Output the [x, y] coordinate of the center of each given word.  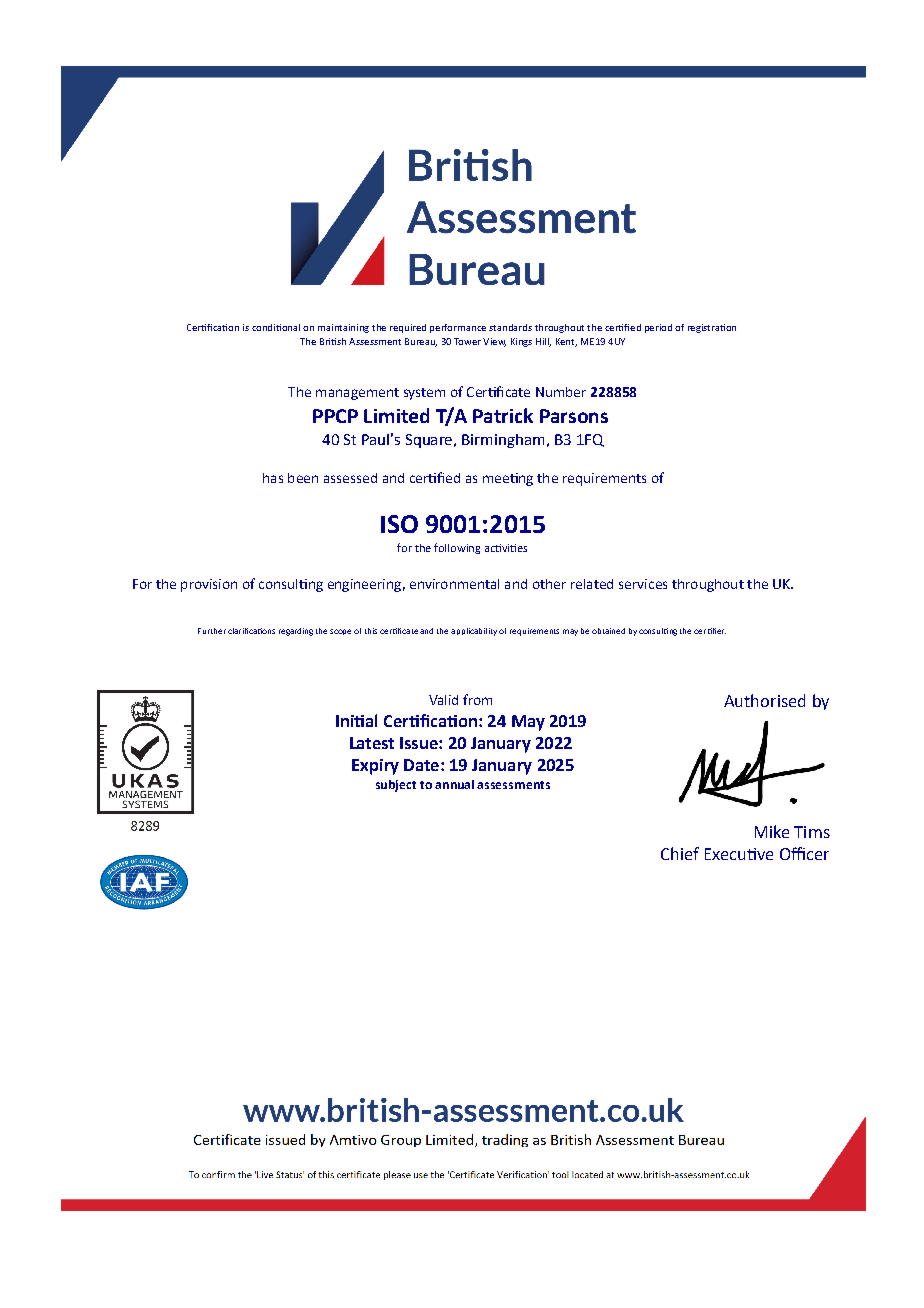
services [643, 584]
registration [712, 328]
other [549, 584]
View [494, 342]
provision [209, 585]
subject [396, 786]
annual [454, 784]
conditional [276, 327]
